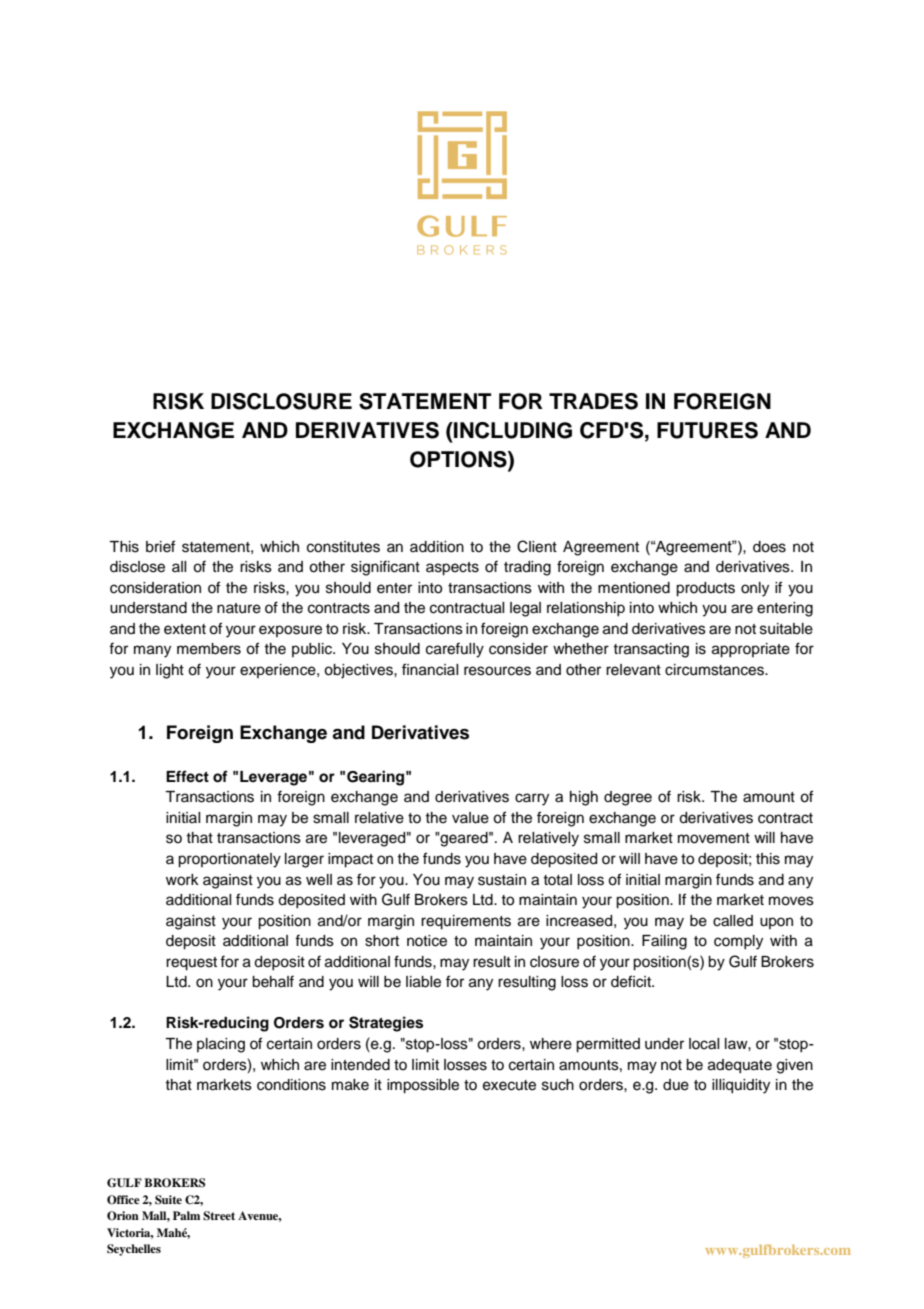 The image size is (924, 1309). Describe the element at coordinates (455, 650) in the screenshot. I see `carefully` at that location.
